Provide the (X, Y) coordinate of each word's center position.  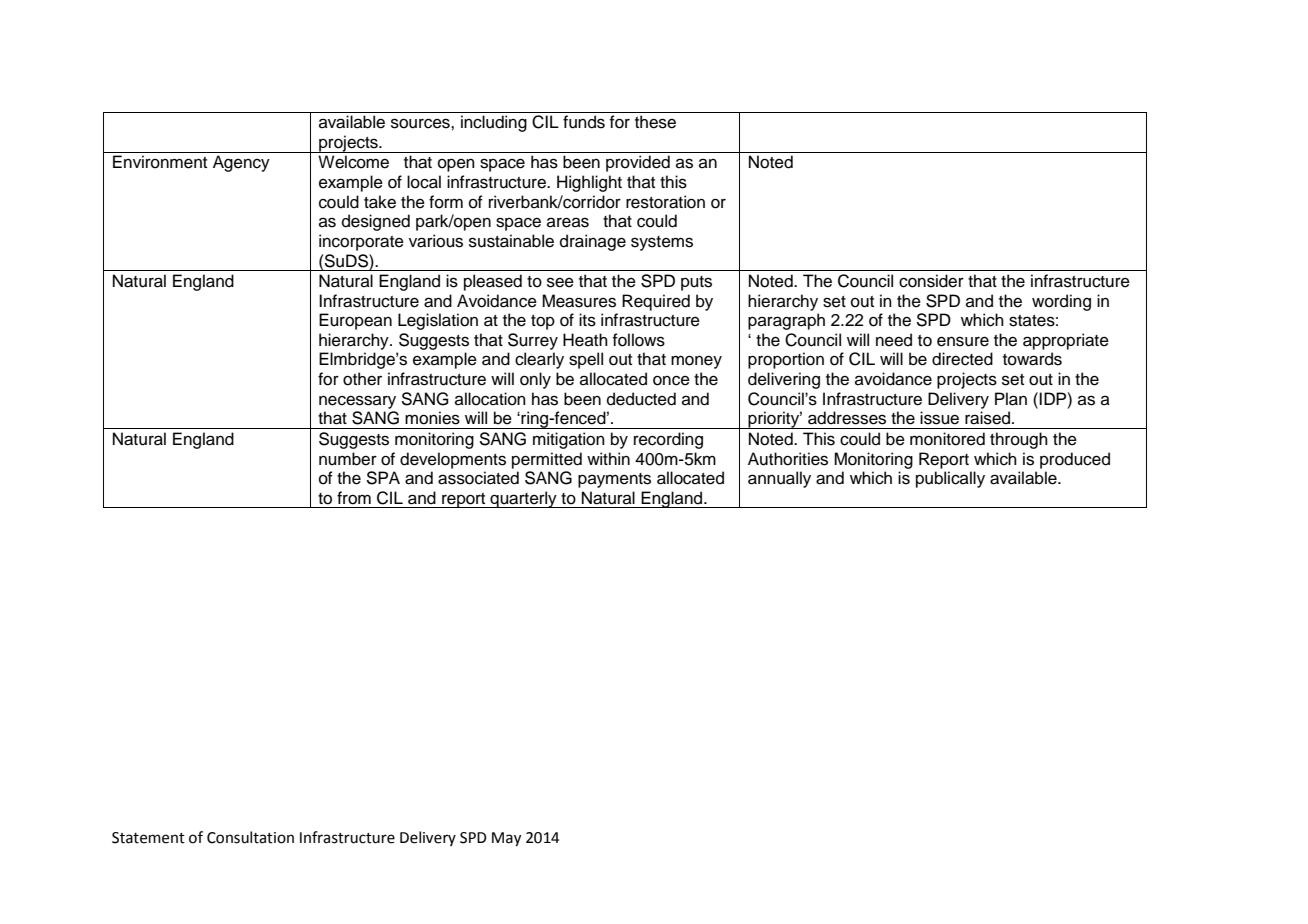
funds (584, 122)
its (587, 320)
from (354, 498)
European (355, 321)
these (655, 122)
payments (614, 480)
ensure (963, 341)
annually (779, 479)
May (506, 839)
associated (478, 478)
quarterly (523, 499)
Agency (241, 163)
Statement (148, 838)
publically (950, 479)
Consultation (250, 837)
